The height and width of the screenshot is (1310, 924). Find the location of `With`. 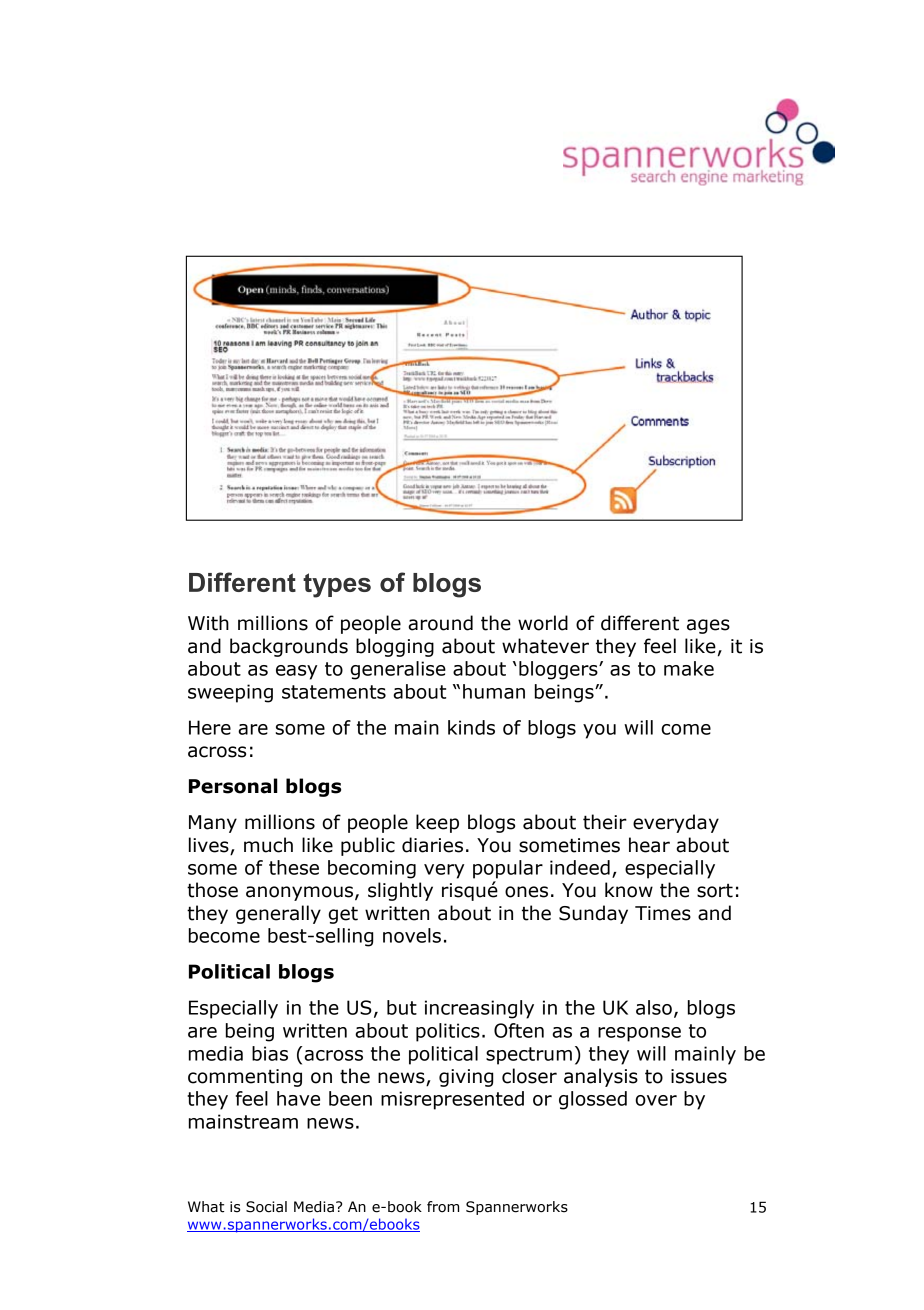

With is located at coordinates (208, 623).
